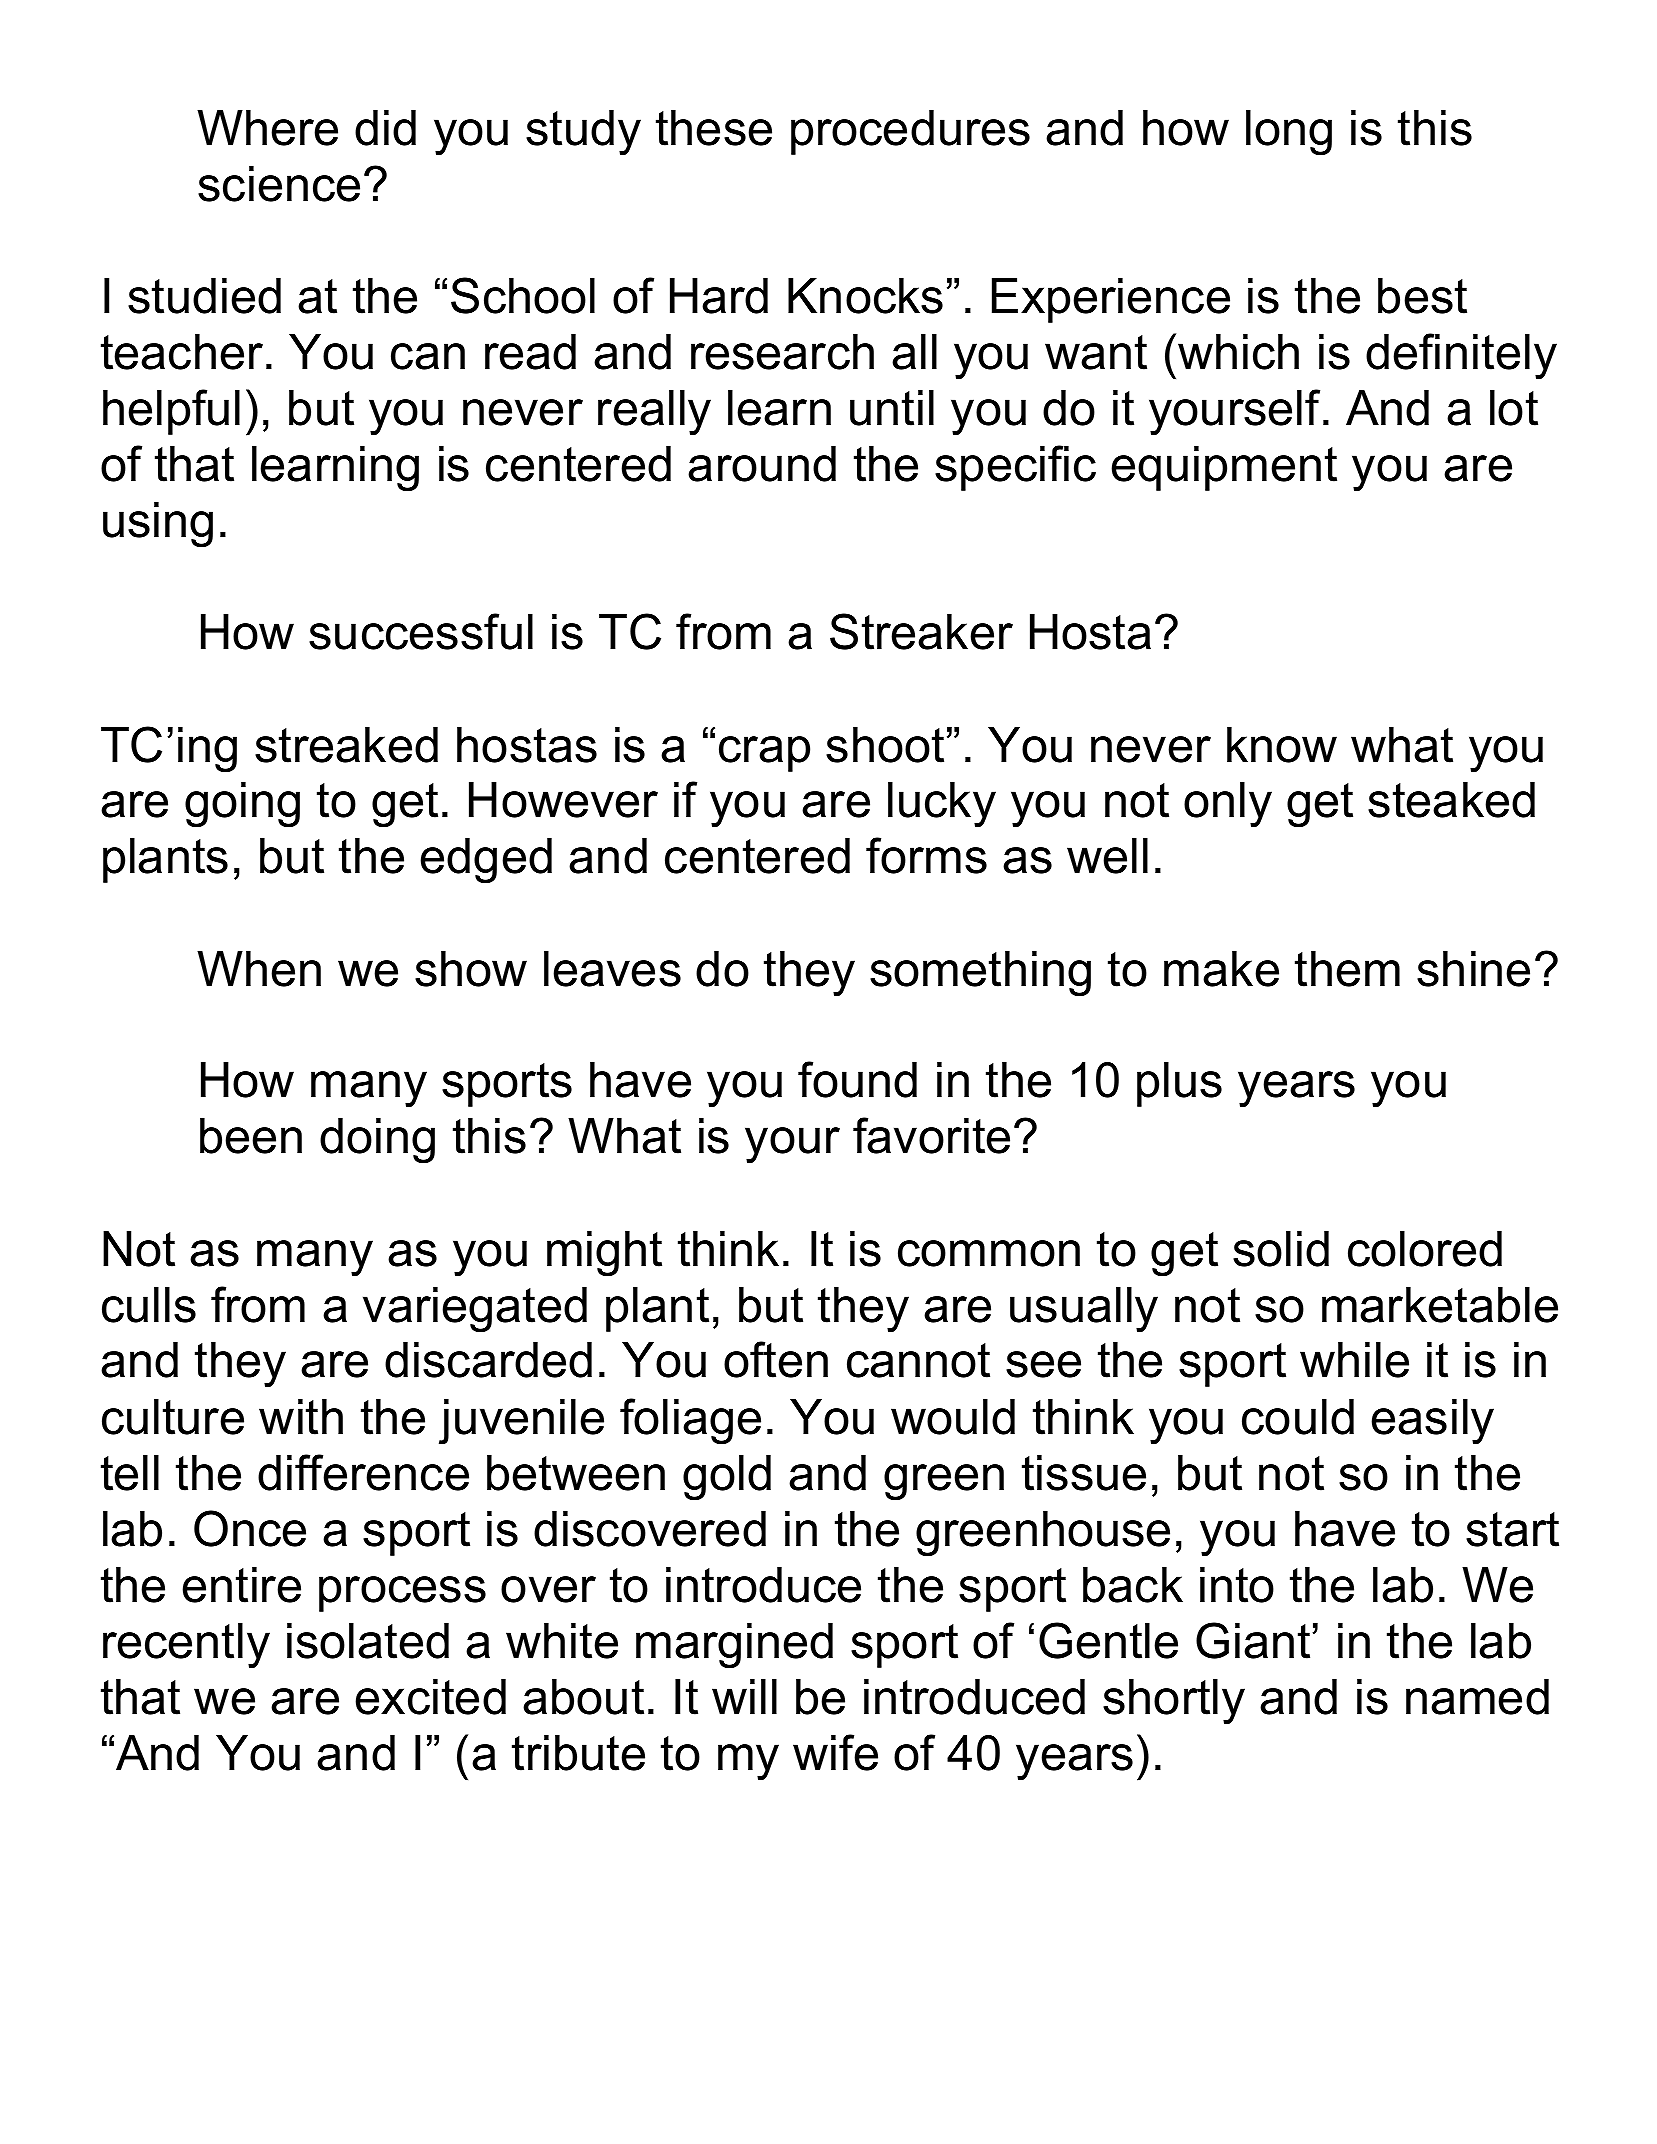 The width and height of the page is (1657, 2144). What do you see at coordinates (251, 1136) in the page?
I see `been` at bounding box center [251, 1136].
